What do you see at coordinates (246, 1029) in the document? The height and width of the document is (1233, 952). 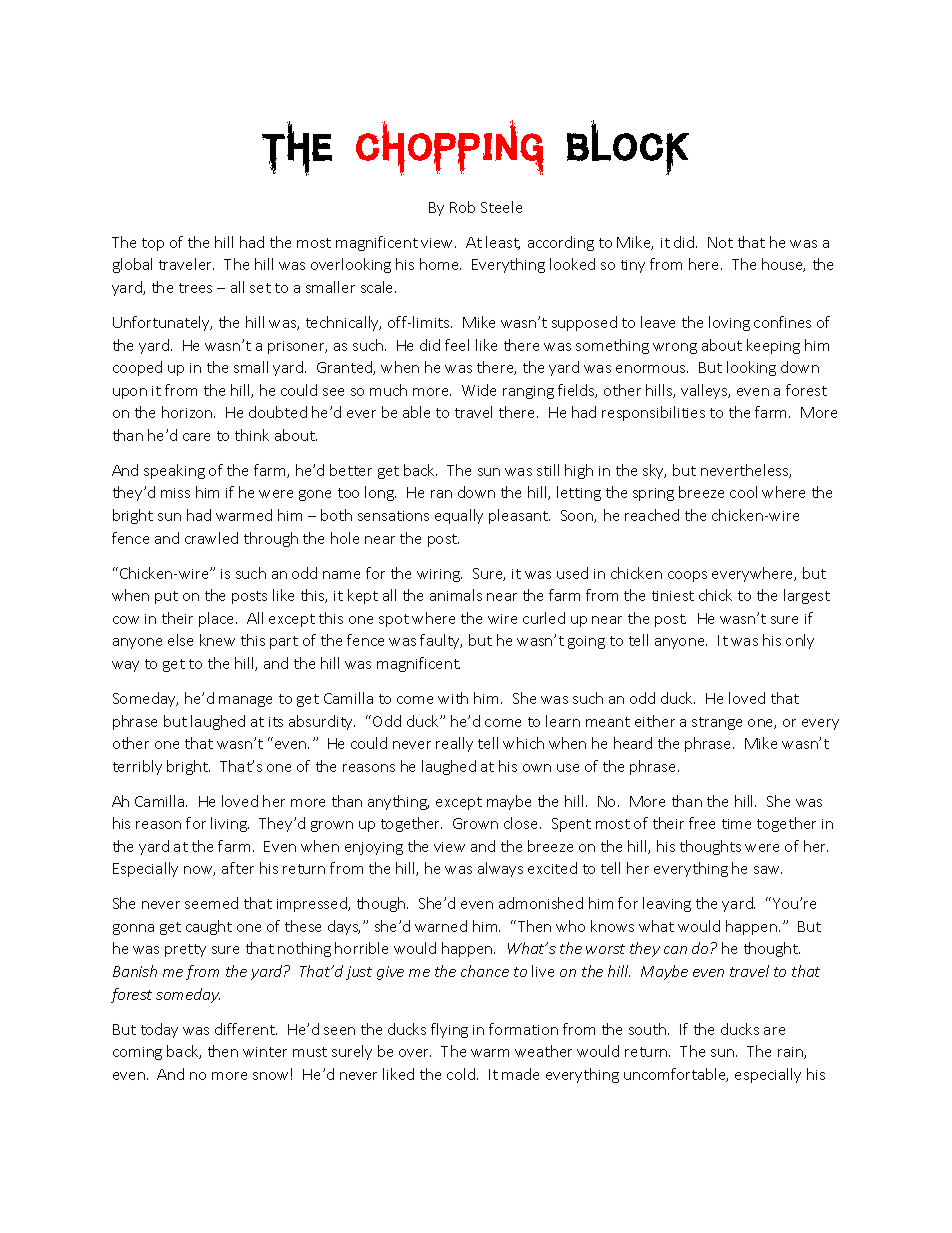 I see `different` at bounding box center [246, 1029].
